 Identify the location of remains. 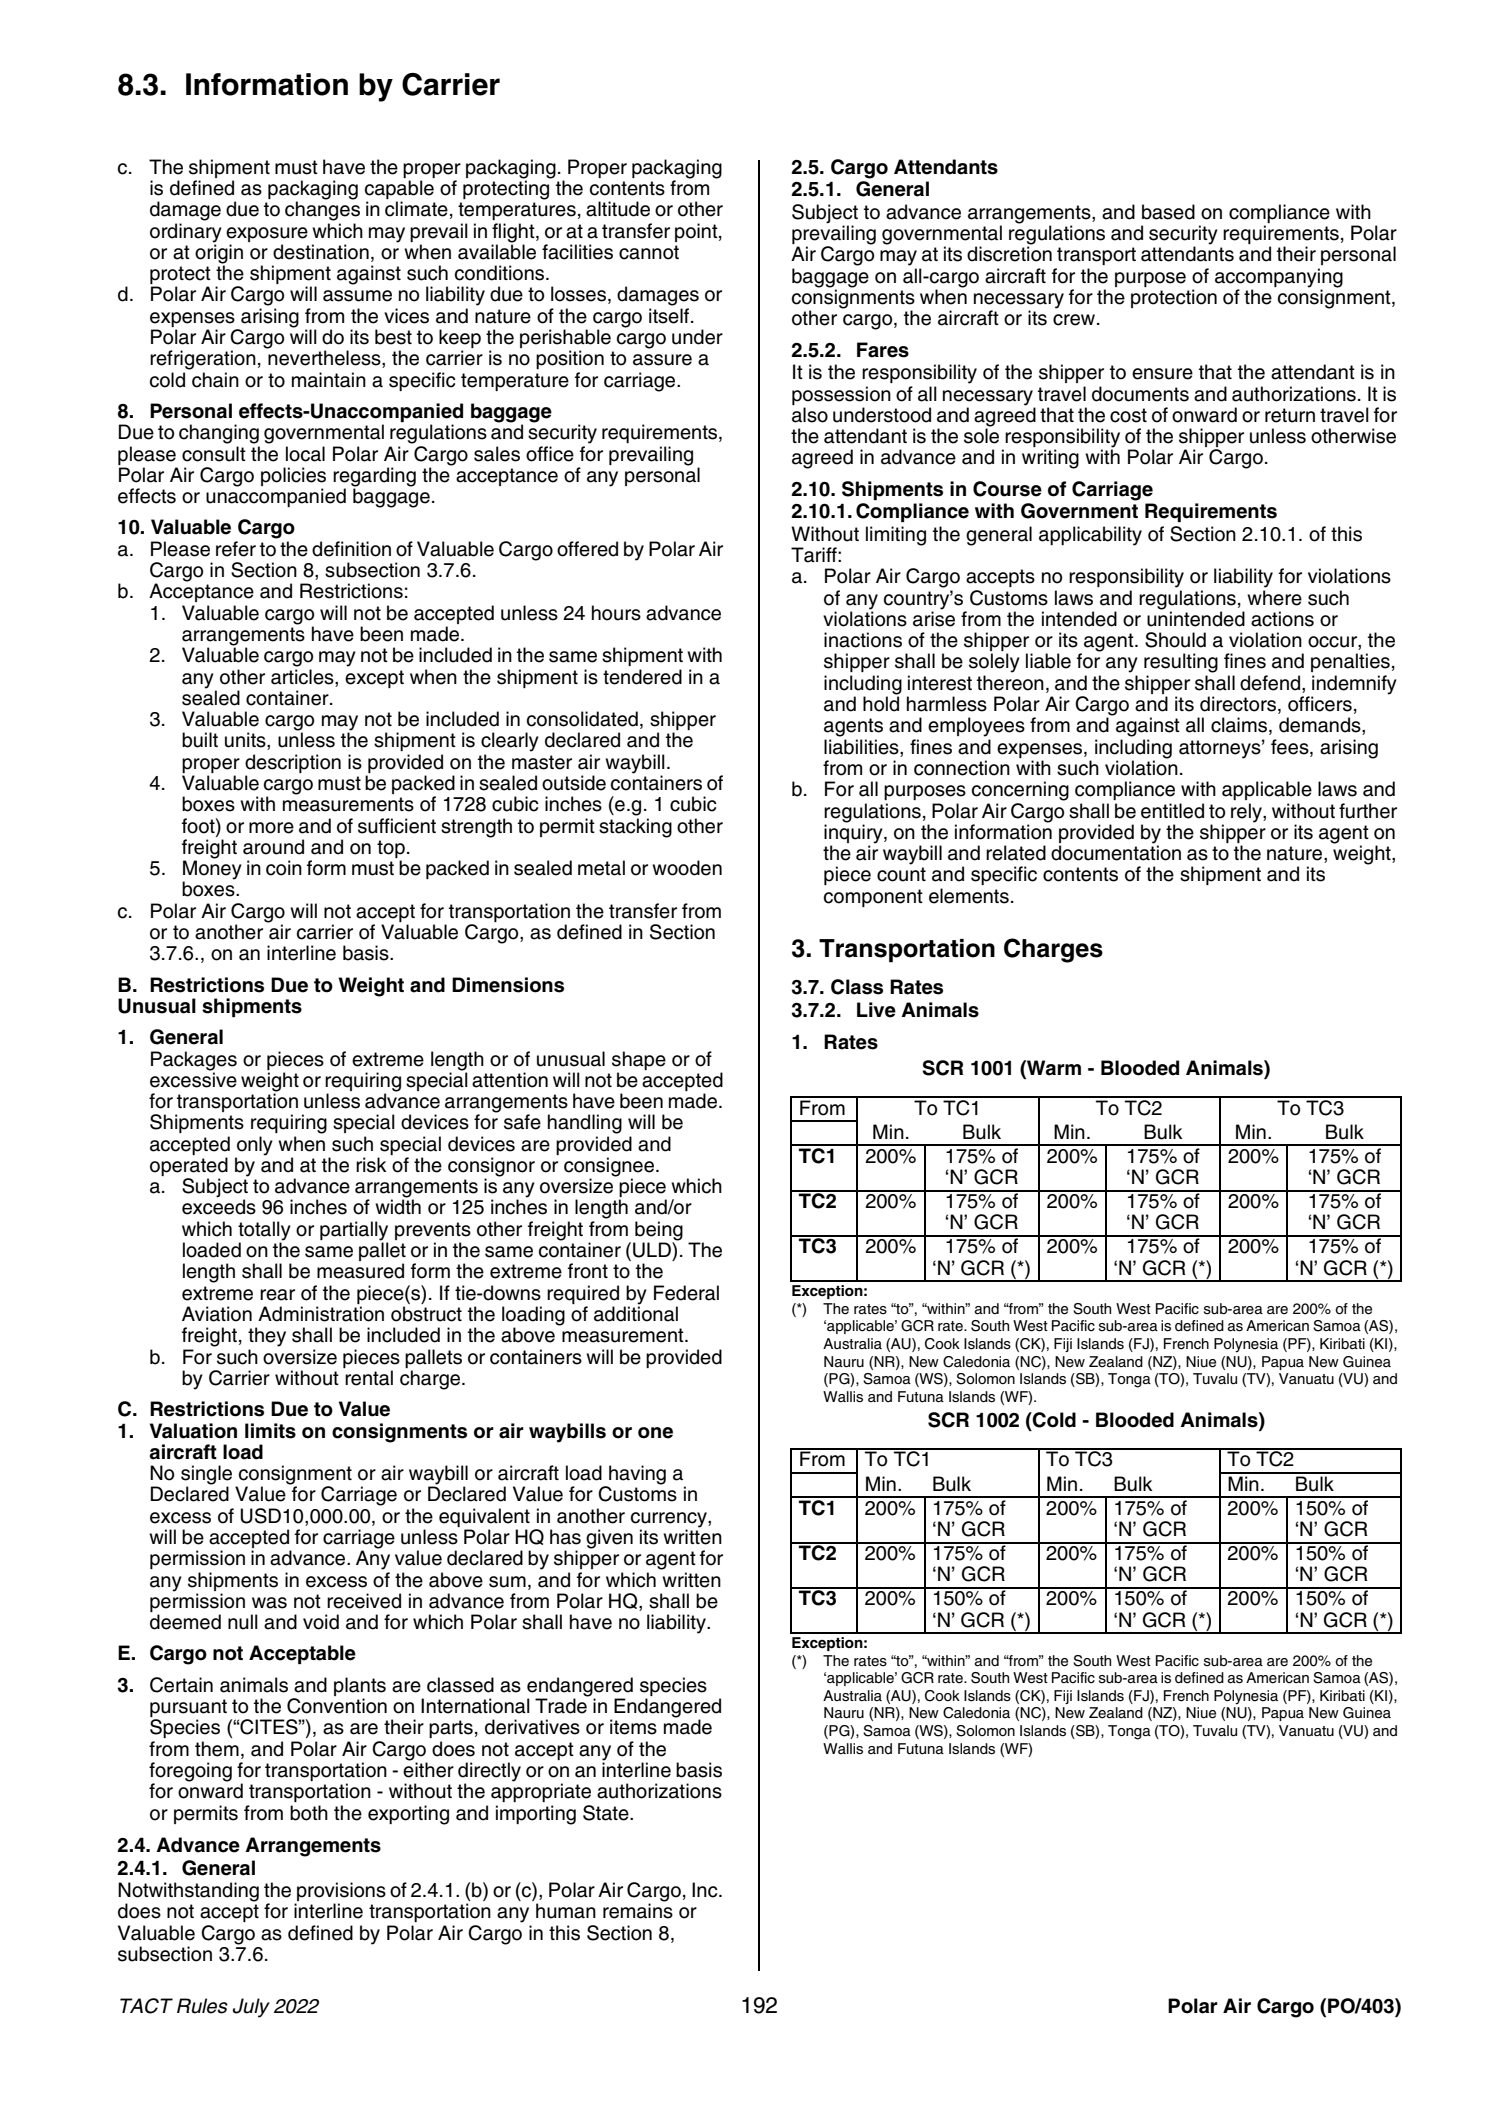
(638, 1911).
